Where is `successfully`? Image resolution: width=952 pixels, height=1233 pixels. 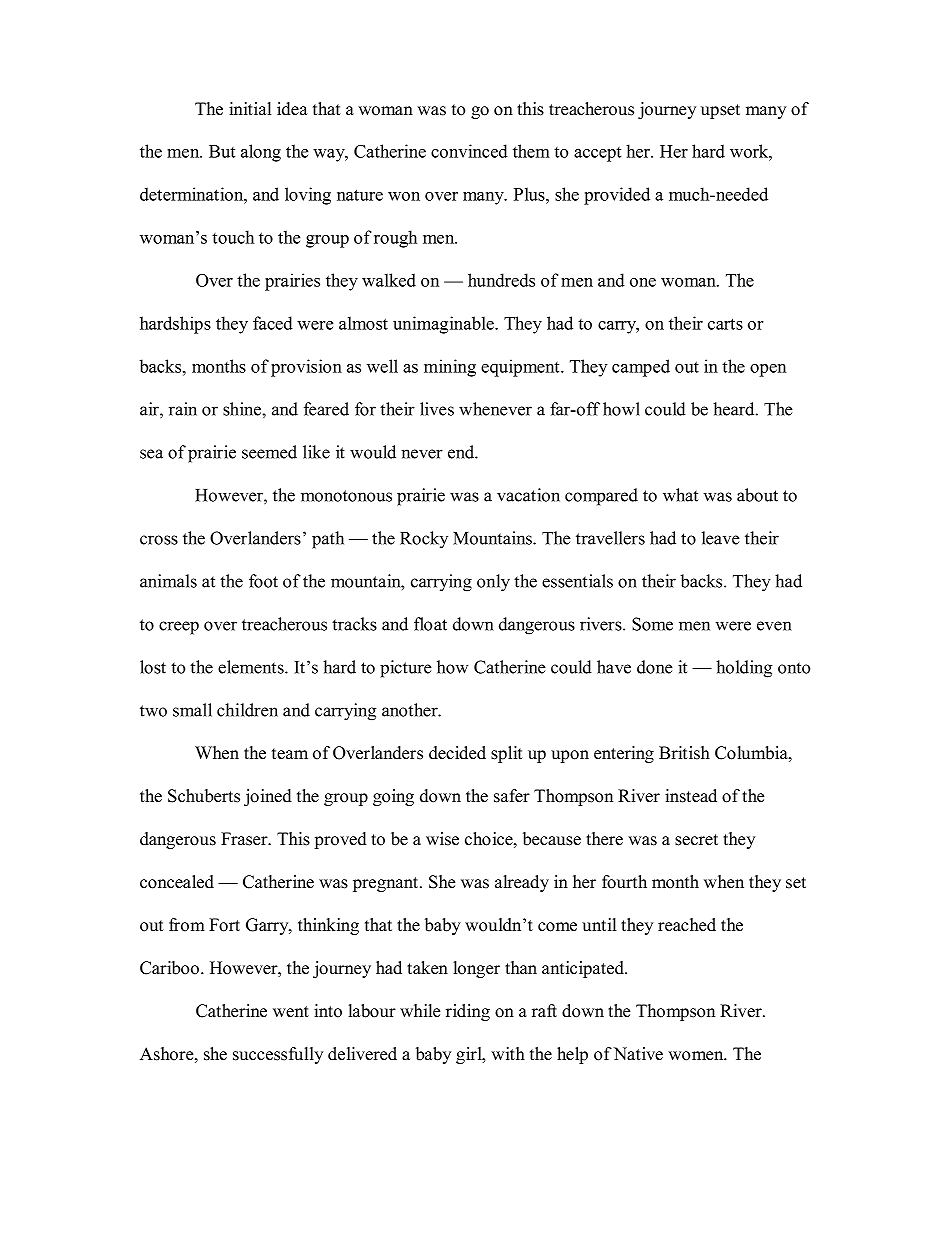 successfully is located at coordinates (278, 1055).
